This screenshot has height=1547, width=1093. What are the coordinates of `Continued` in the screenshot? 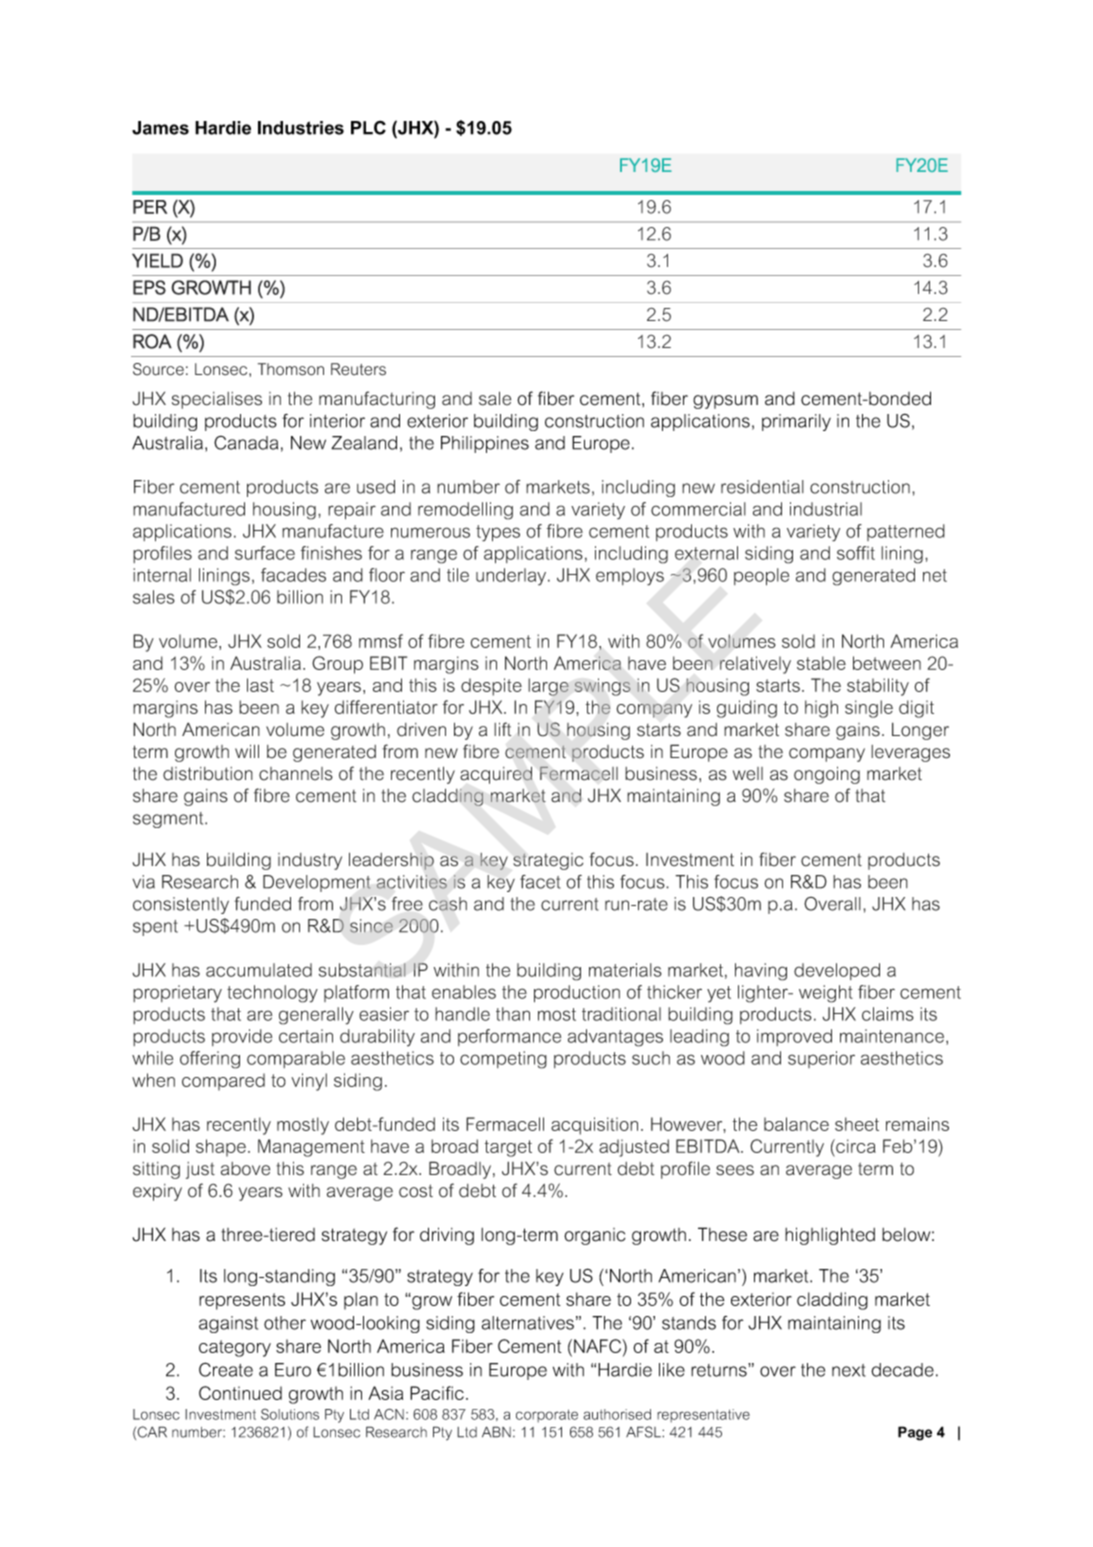 It's located at (240, 1393).
